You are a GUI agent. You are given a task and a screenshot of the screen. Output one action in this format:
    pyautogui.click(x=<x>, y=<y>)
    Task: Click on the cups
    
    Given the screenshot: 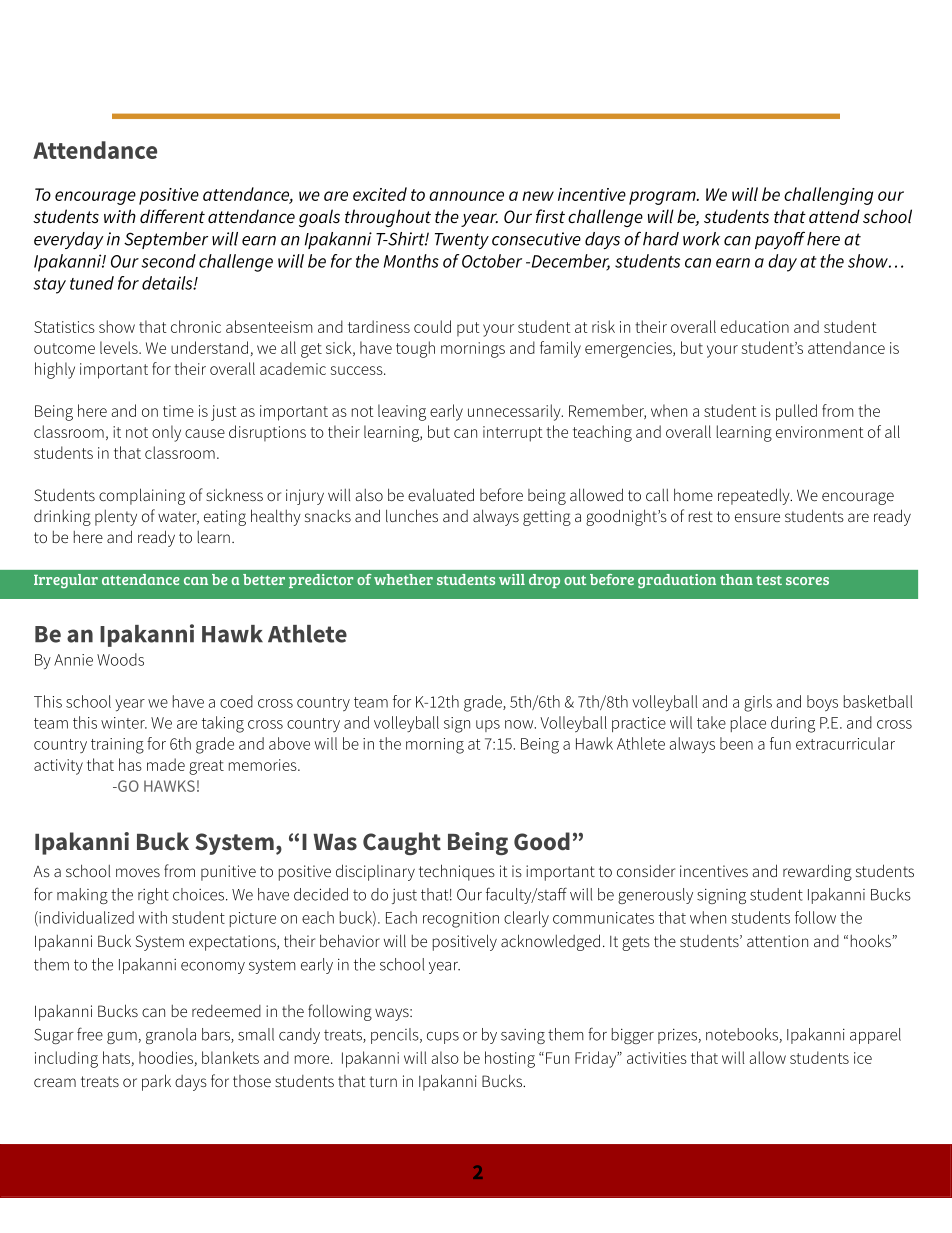 What is the action you would take?
    pyautogui.click(x=443, y=1038)
